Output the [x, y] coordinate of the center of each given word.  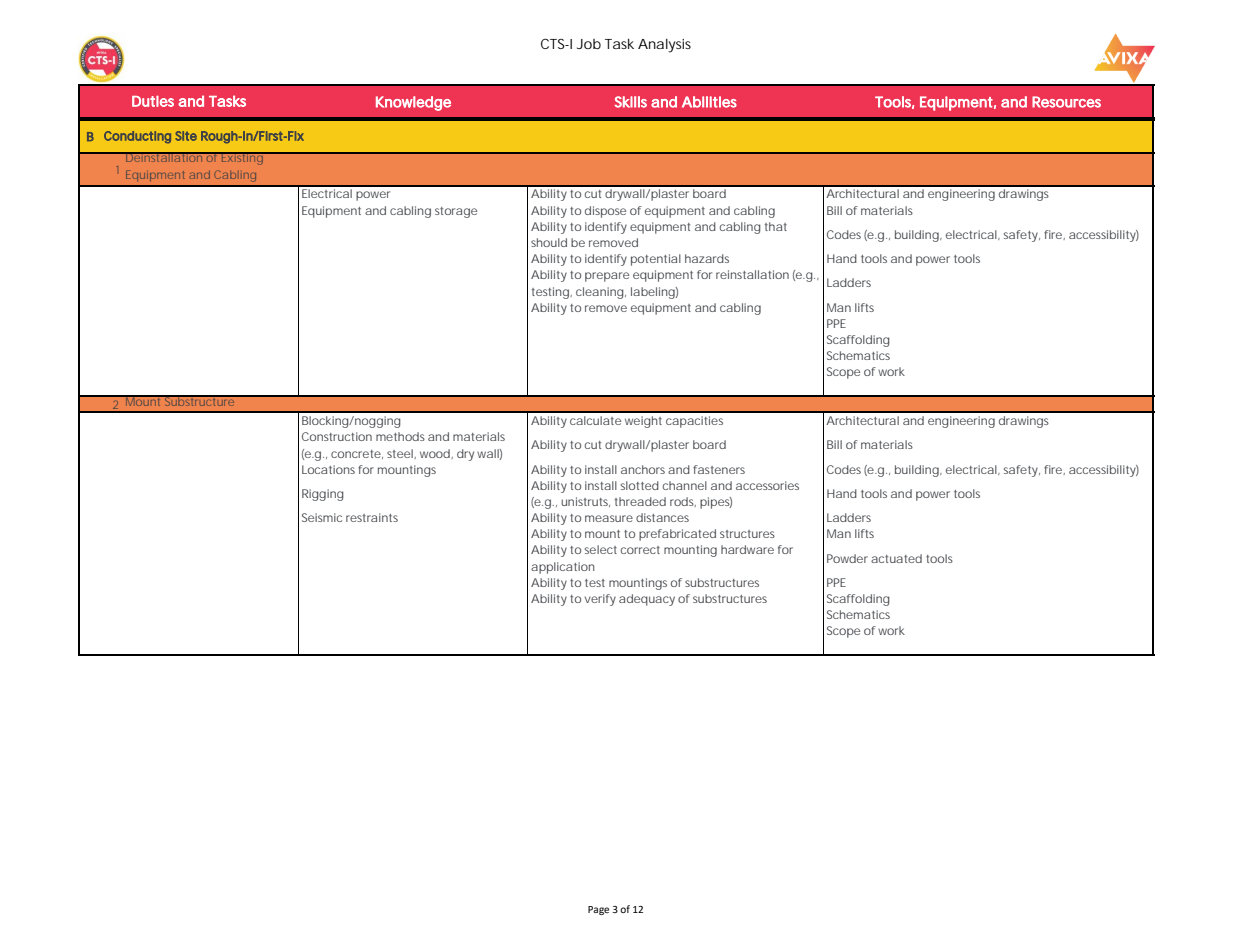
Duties [153, 101]
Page [598, 910]
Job [589, 44]
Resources [1066, 102]
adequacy [647, 600]
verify [600, 600]
